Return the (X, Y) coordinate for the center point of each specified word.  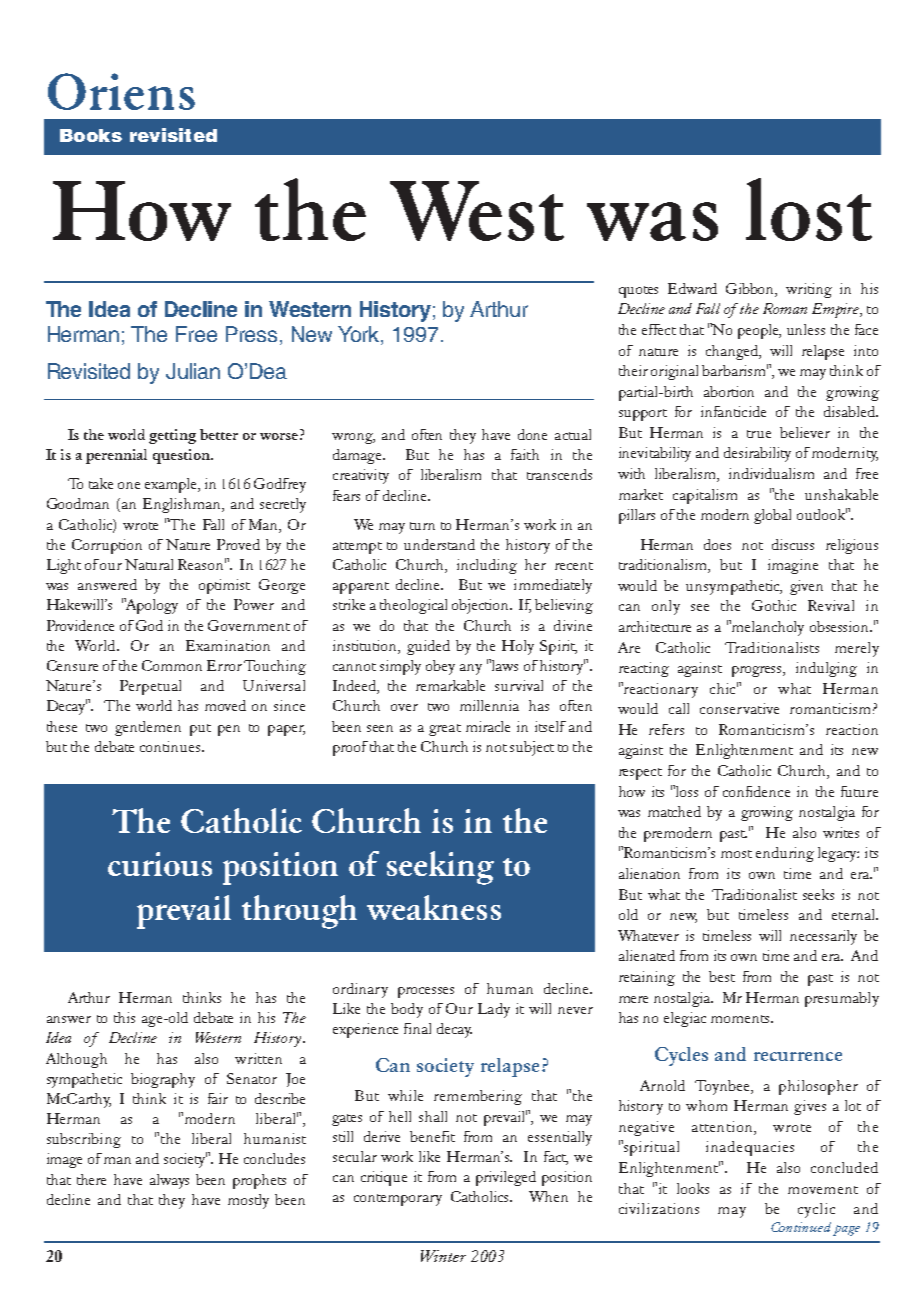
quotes (638, 292)
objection (482, 606)
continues (171, 746)
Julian (193, 371)
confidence (756, 791)
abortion (729, 391)
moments (741, 1019)
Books (91, 135)
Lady (494, 1010)
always (169, 1181)
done (532, 434)
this (124, 1017)
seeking (440, 868)
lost (809, 209)
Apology (151, 606)
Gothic (774, 605)
